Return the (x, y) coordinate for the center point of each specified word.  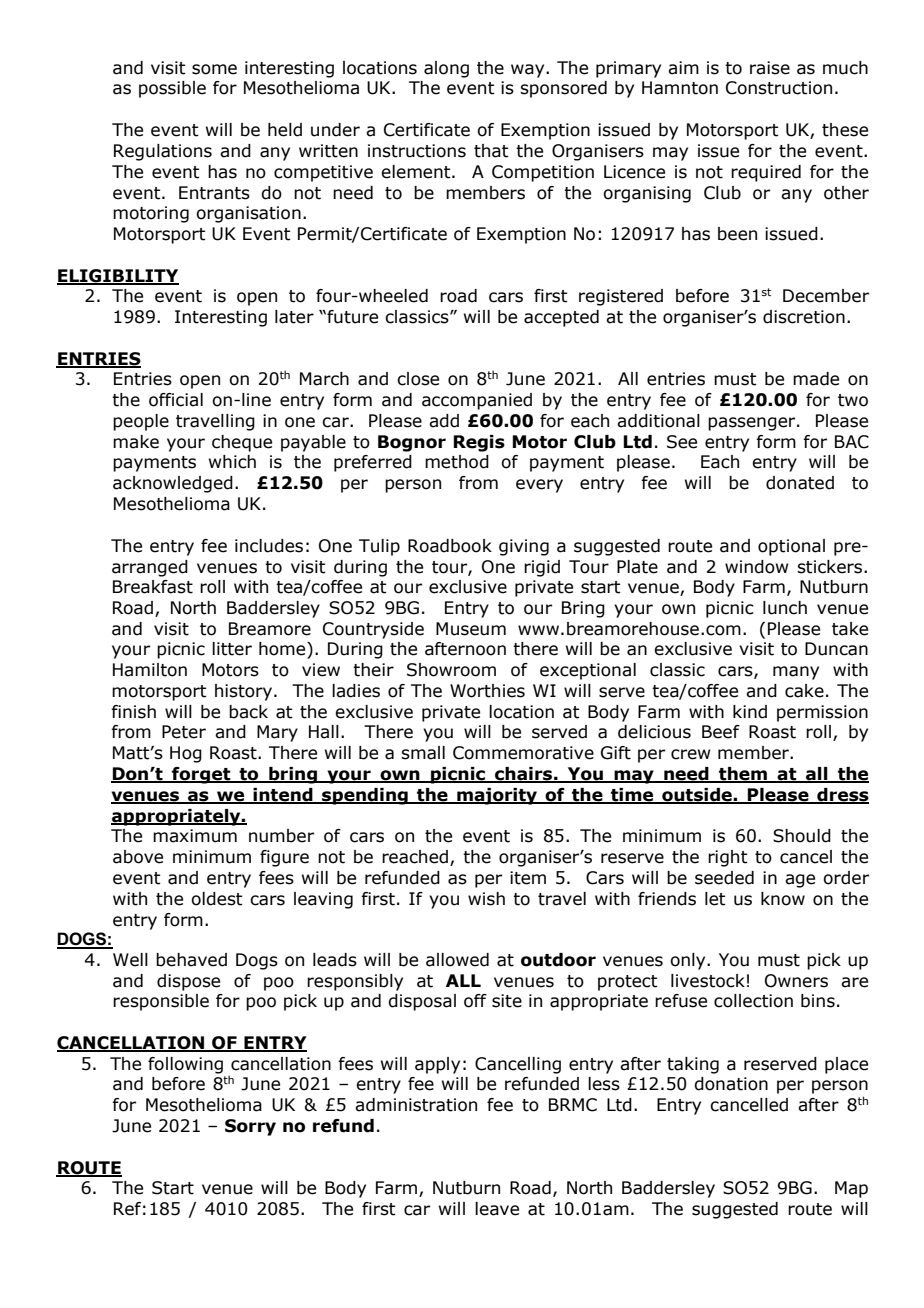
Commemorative (523, 753)
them (743, 775)
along (446, 69)
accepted (561, 318)
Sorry (250, 1127)
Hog (186, 754)
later (294, 317)
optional (791, 547)
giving (524, 547)
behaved (191, 960)
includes (269, 546)
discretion (804, 317)
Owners (796, 981)
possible (172, 89)
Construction (779, 88)
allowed (457, 960)
